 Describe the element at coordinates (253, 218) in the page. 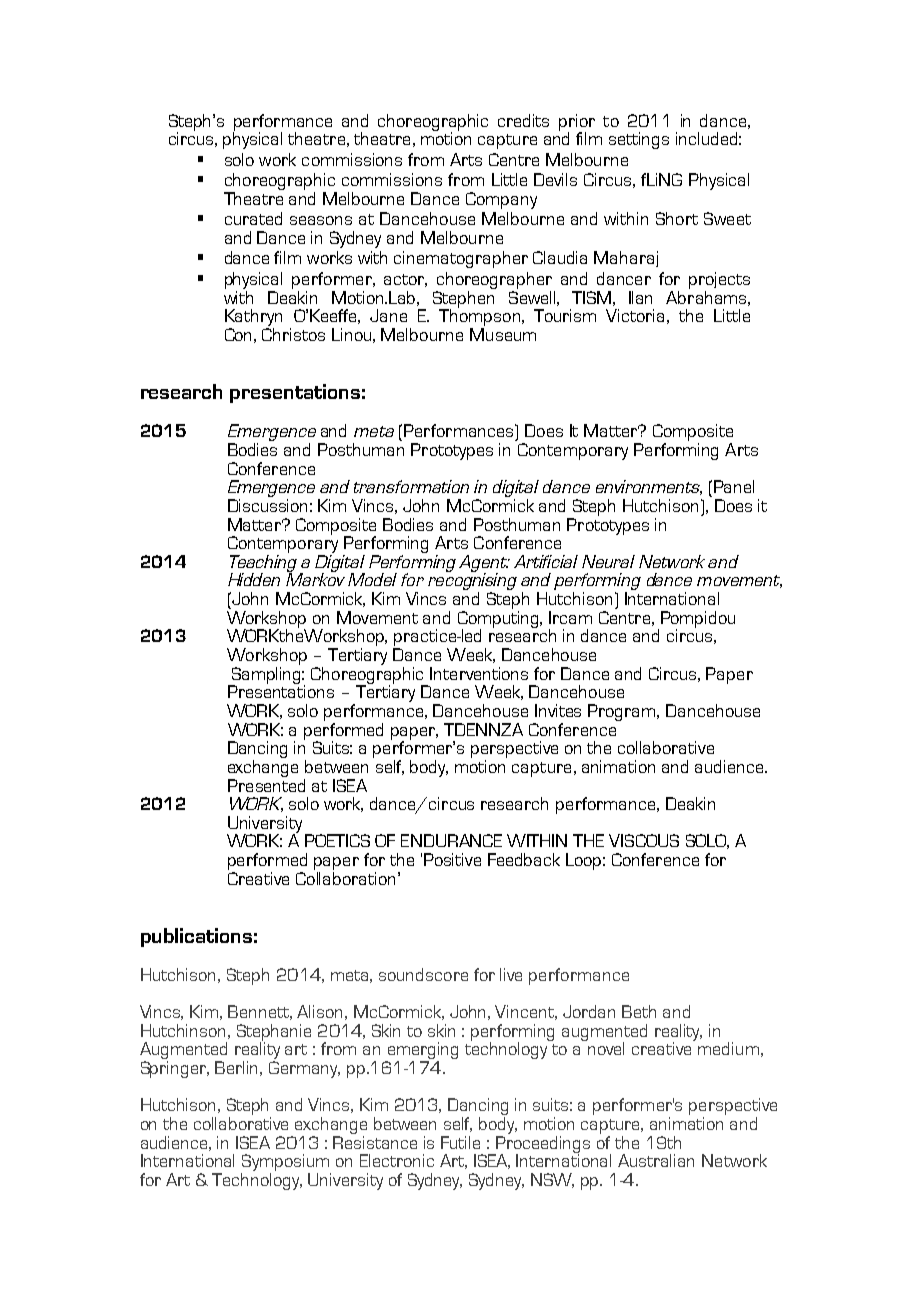

I see `curated` at that location.
